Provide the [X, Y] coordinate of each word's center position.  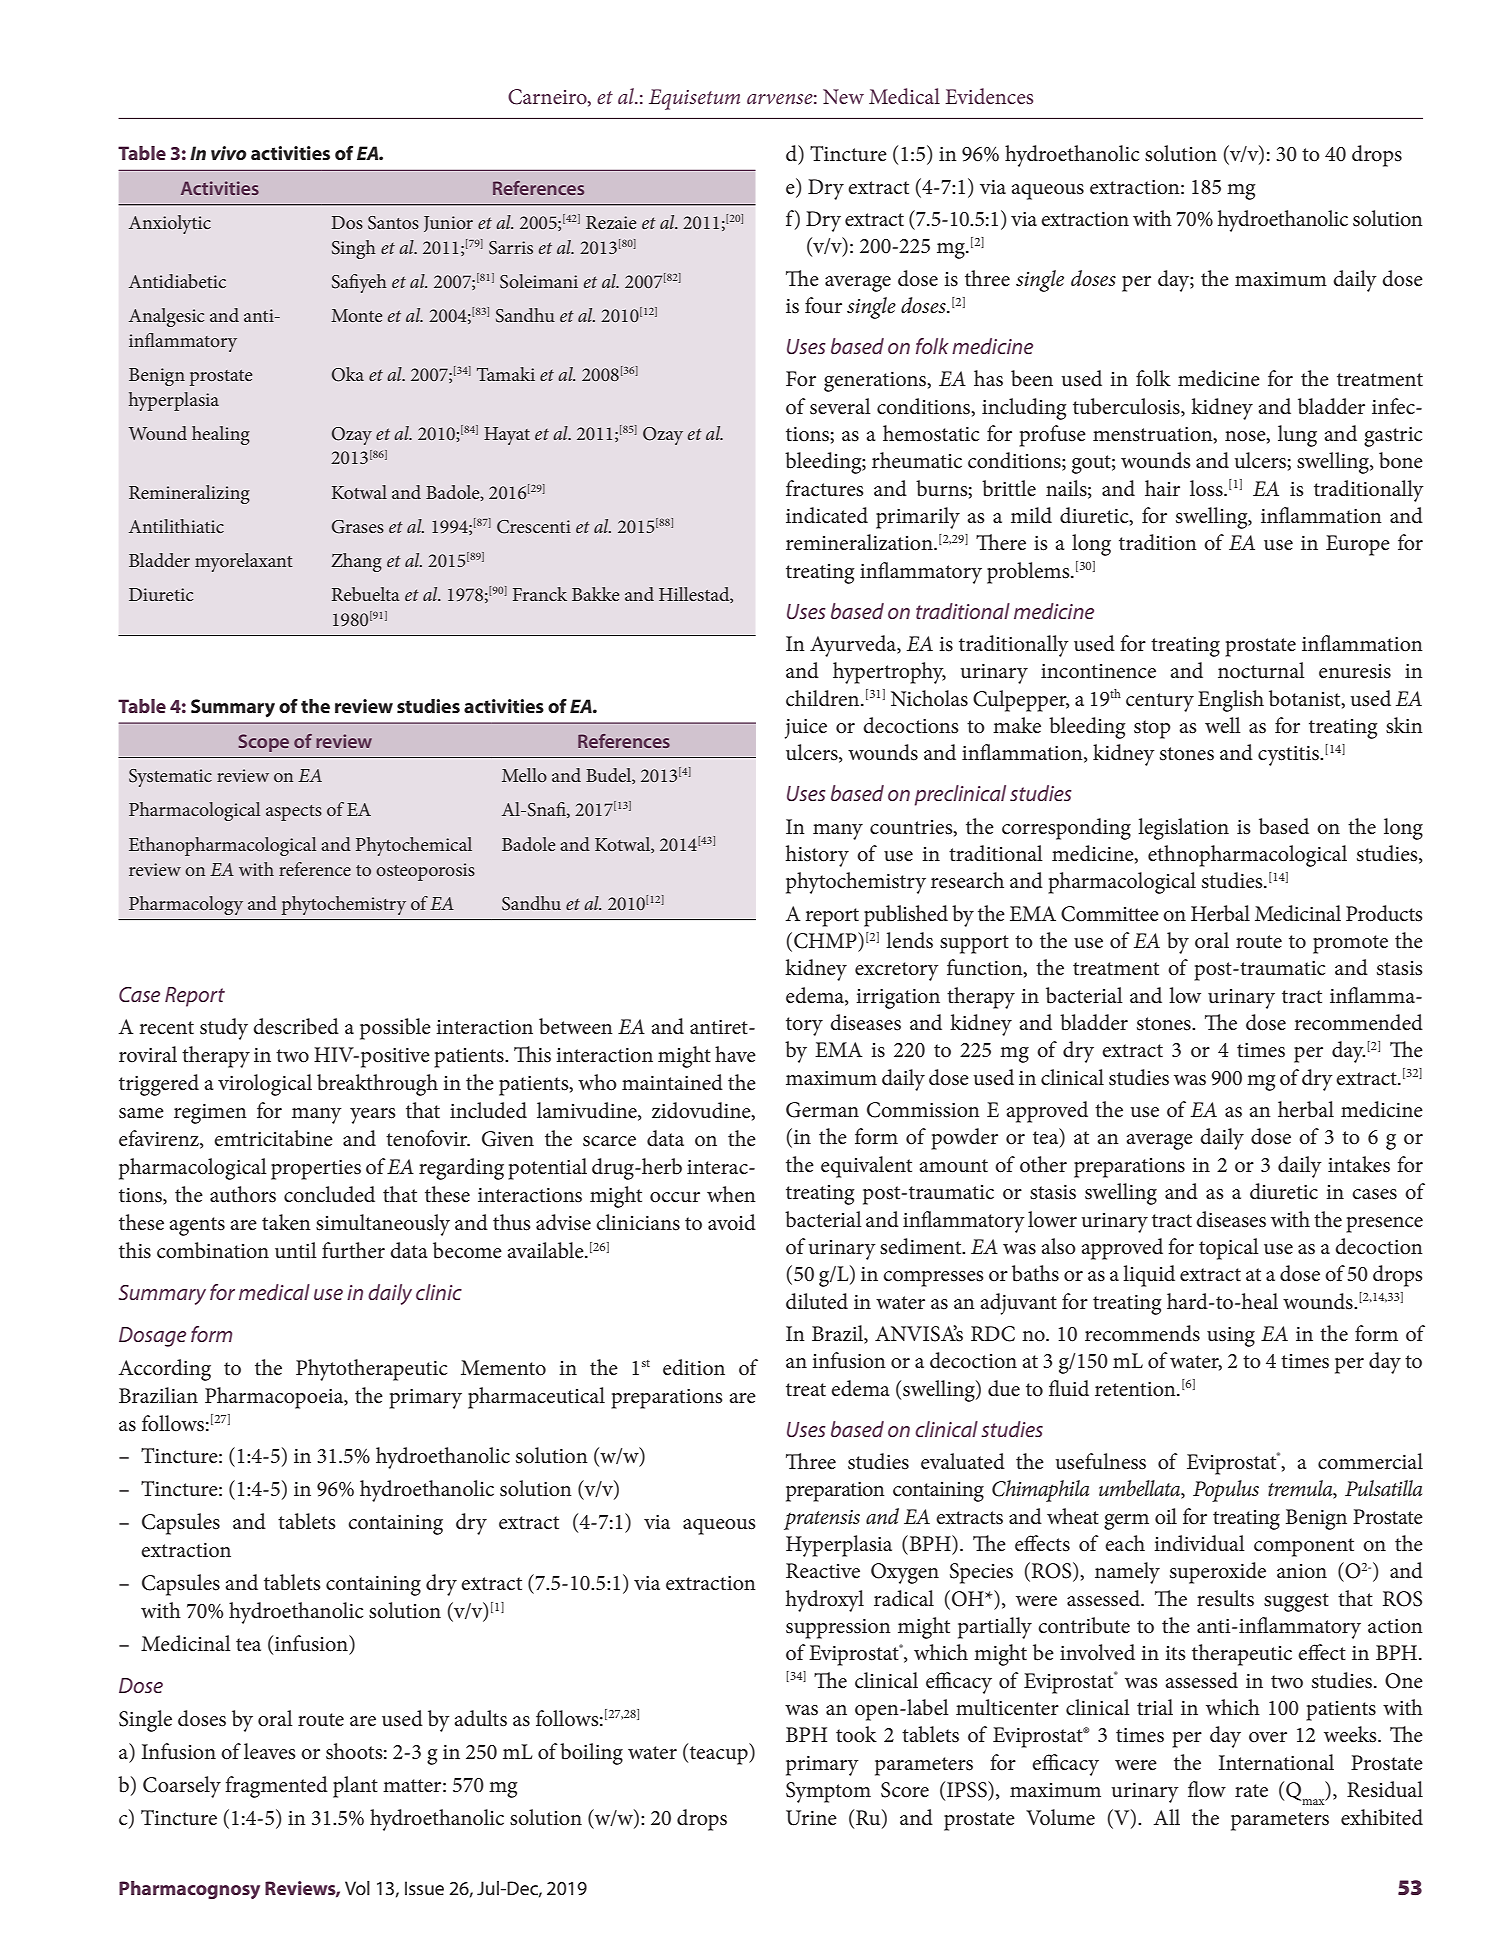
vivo [228, 153]
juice [806, 729]
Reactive [823, 1571]
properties [316, 1170]
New [843, 96]
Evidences [989, 96]
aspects [294, 813]
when [731, 1194]
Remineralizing [189, 494]
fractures [825, 488]
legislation [1183, 829]
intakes [1359, 1164]
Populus [1226, 1491]
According [165, 1370]
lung [1297, 436]
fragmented [276, 1787]
